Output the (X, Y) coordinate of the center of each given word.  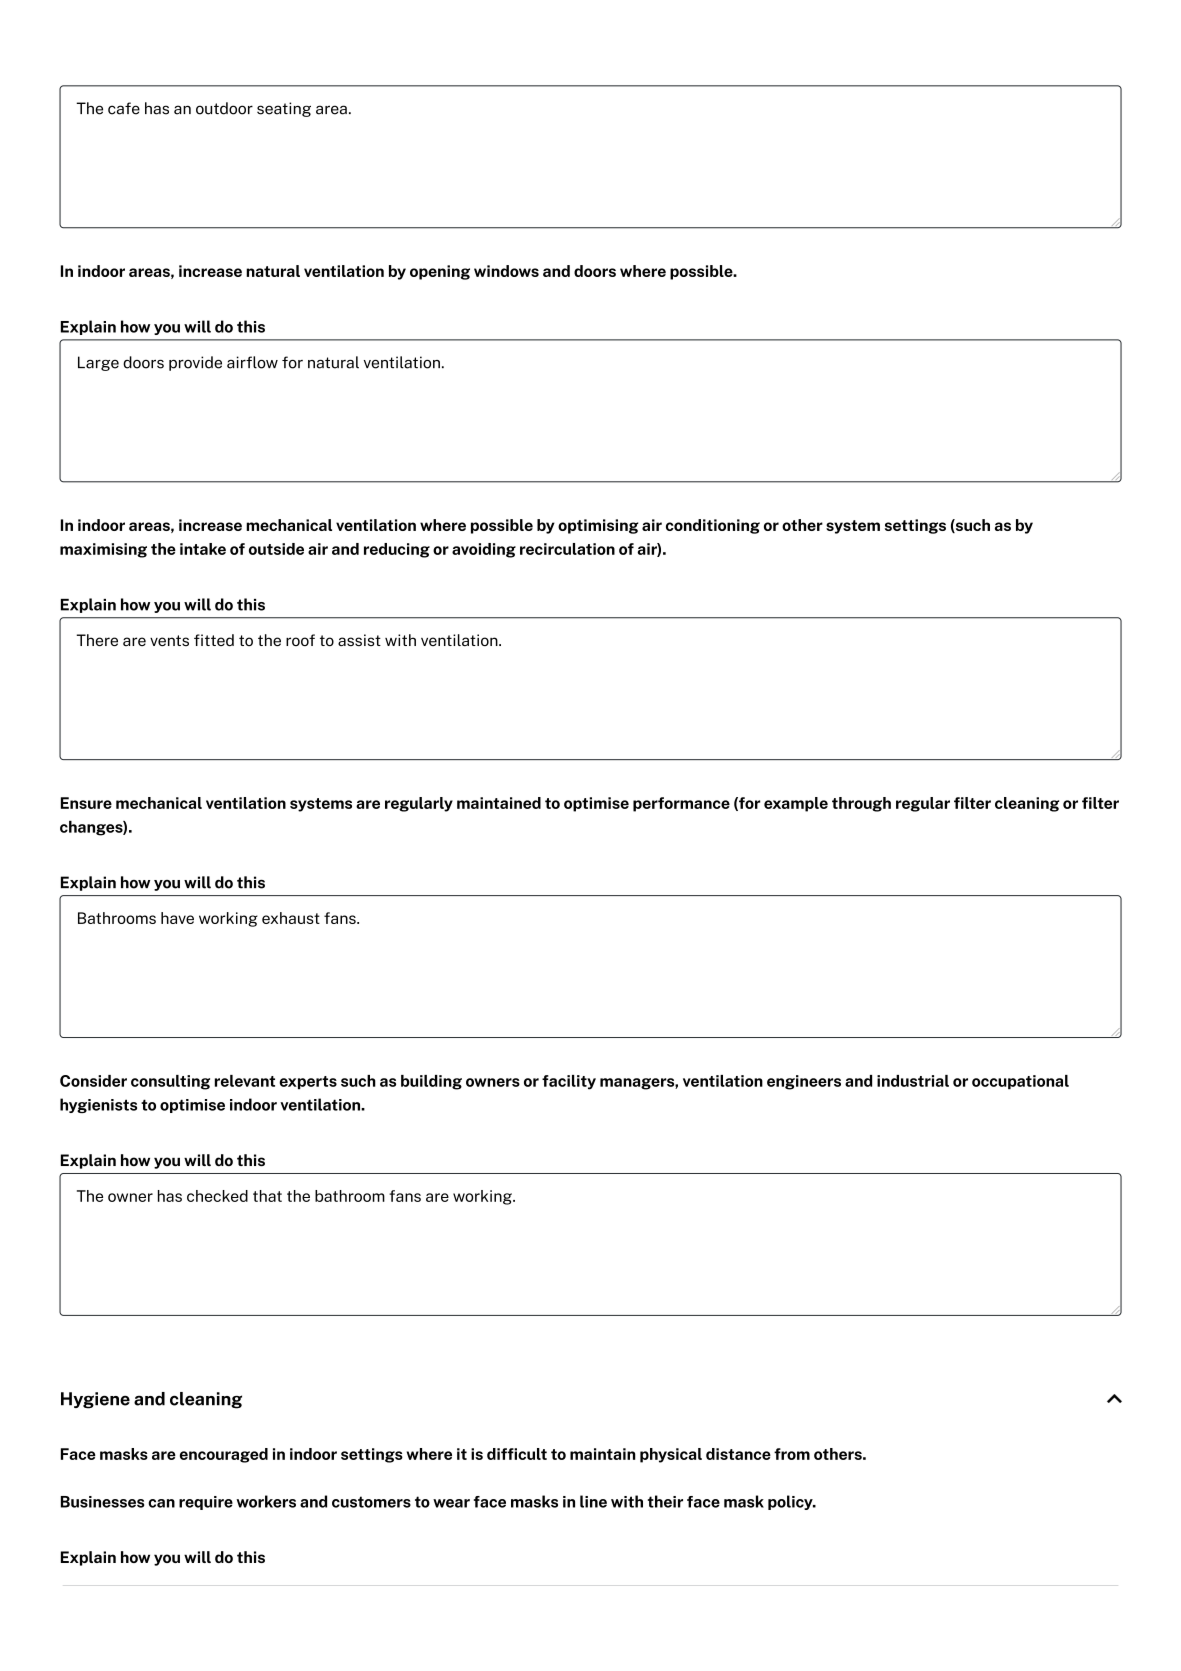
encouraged (224, 1455)
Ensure (86, 803)
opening (440, 272)
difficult (517, 1454)
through (861, 804)
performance (681, 804)
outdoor (224, 108)
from (792, 1454)
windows (506, 271)
